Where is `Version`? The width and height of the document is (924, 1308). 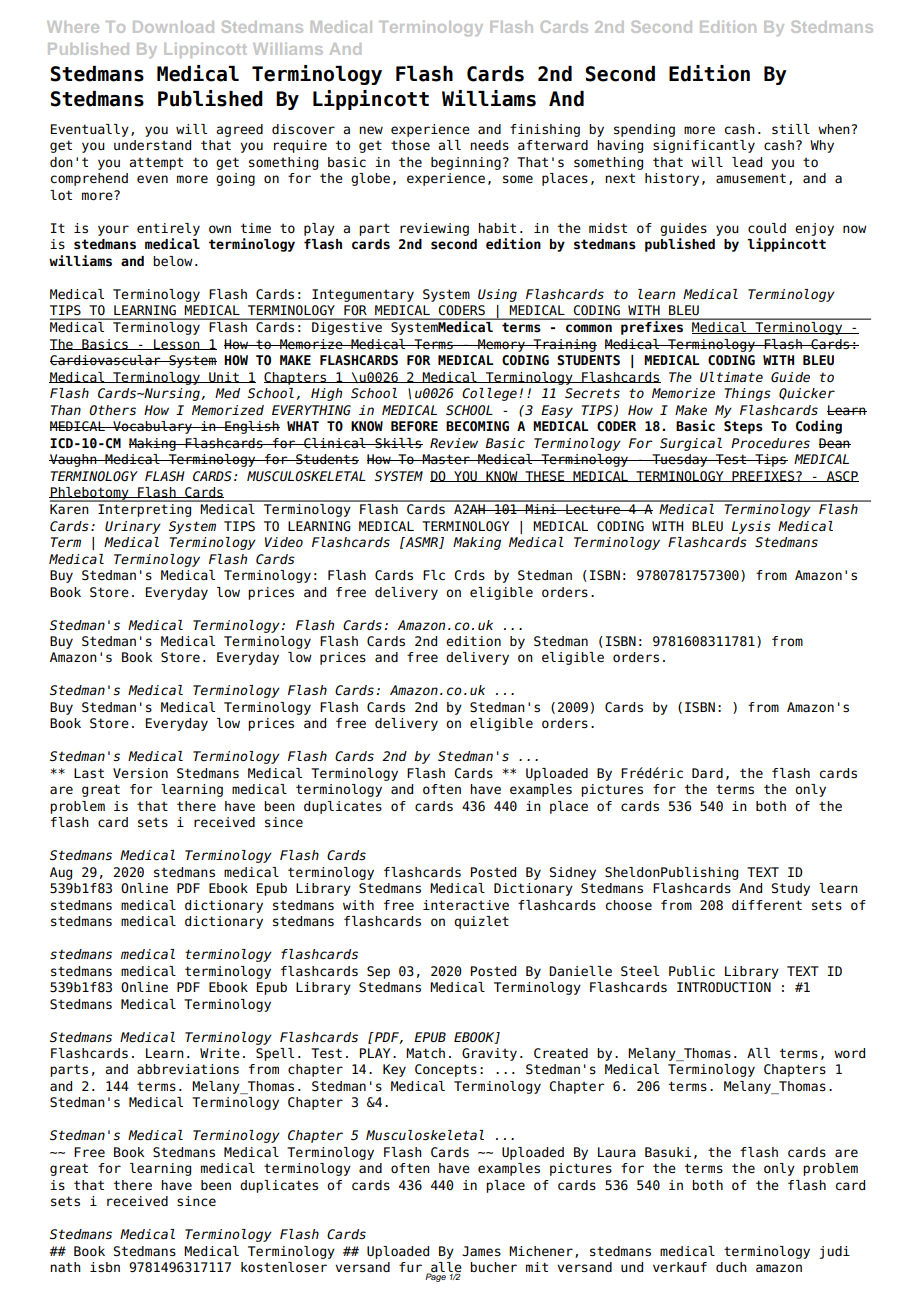
Version is located at coordinates (140, 773).
